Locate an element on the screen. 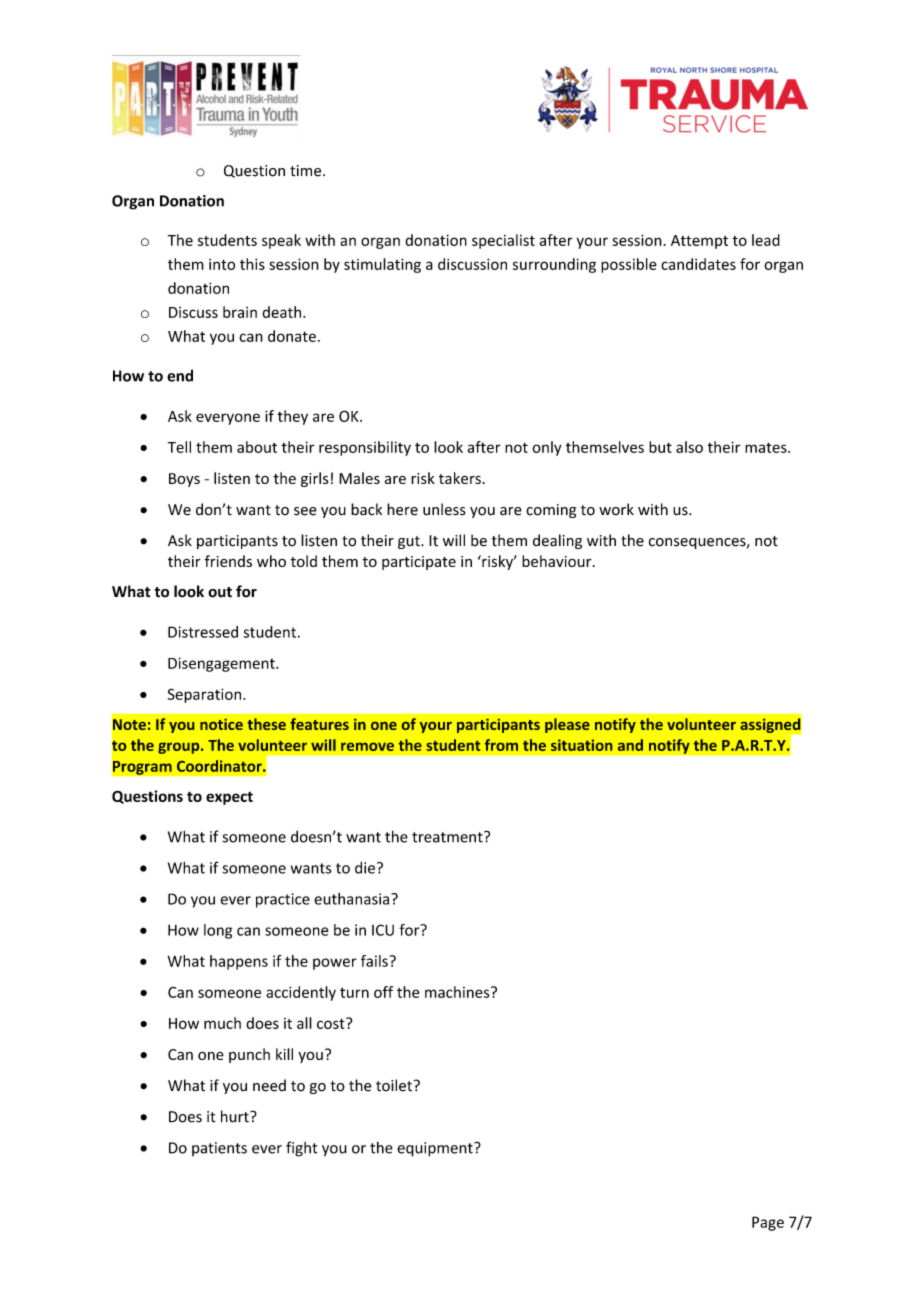  patients is located at coordinates (219, 1149).
